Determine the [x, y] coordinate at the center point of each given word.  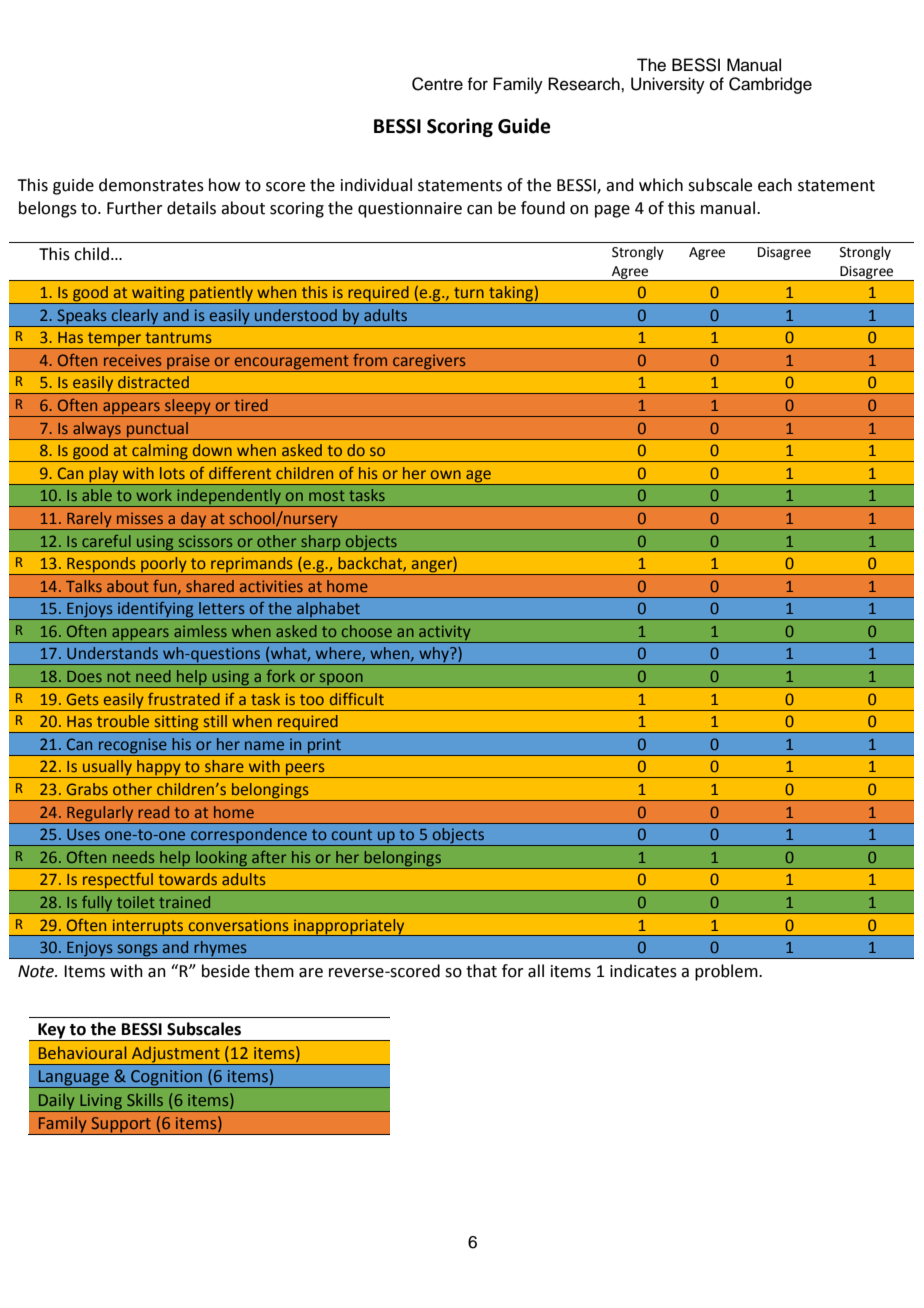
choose [367, 631]
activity [445, 634]
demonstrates [151, 185]
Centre [437, 84]
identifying [156, 611]
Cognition [166, 1079]
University [668, 85]
